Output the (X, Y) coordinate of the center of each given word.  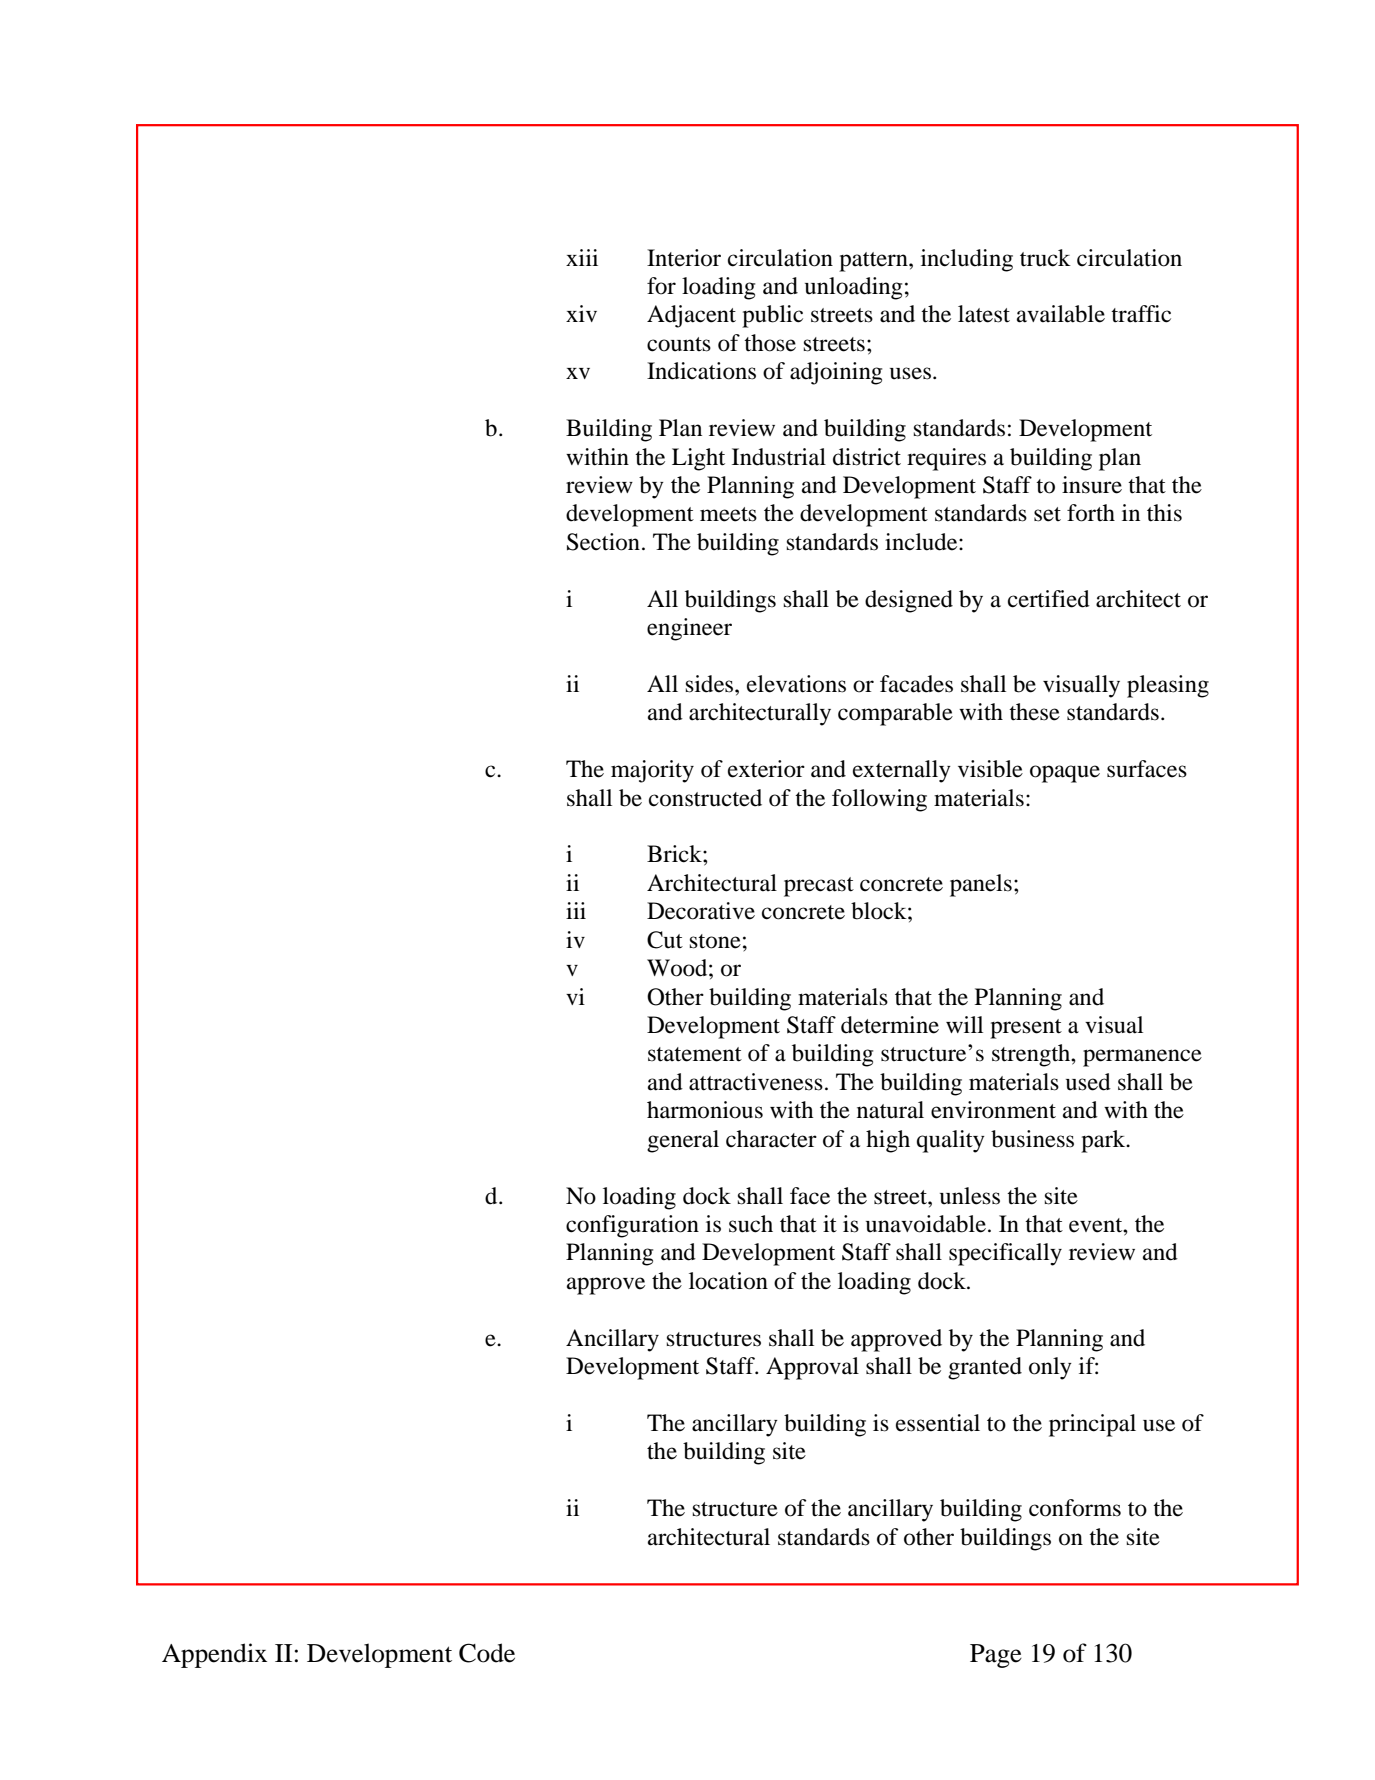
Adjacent (691, 316)
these (1034, 712)
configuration (632, 1226)
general (683, 1141)
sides (711, 684)
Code (487, 1653)
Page (996, 1656)
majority (652, 771)
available (1061, 314)
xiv (581, 313)
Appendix (214, 1655)
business (1032, 1139)
